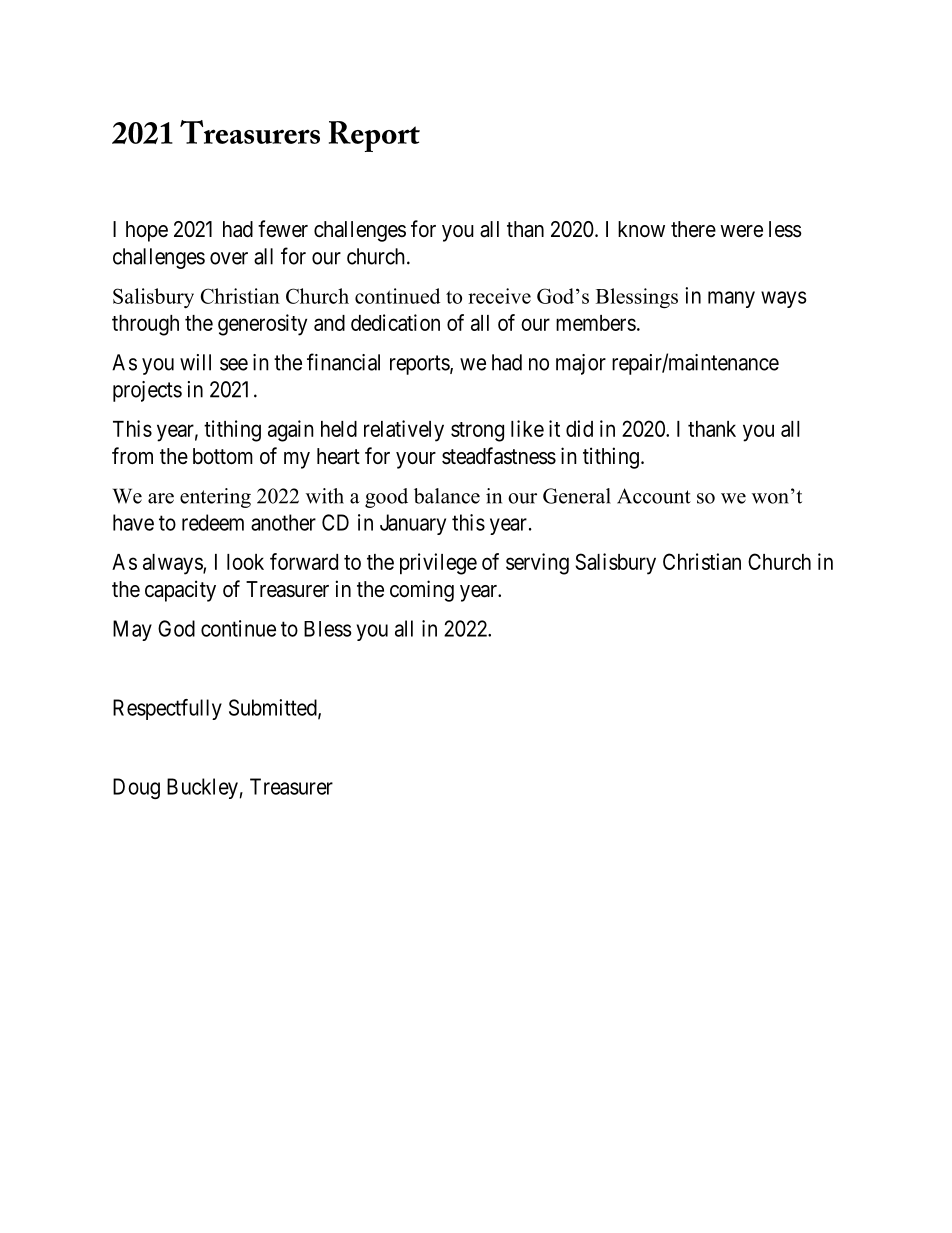  What do you see at coordinates (422, 591) in the screenshot?
I see `coming` at bounding box center [422, 591].
